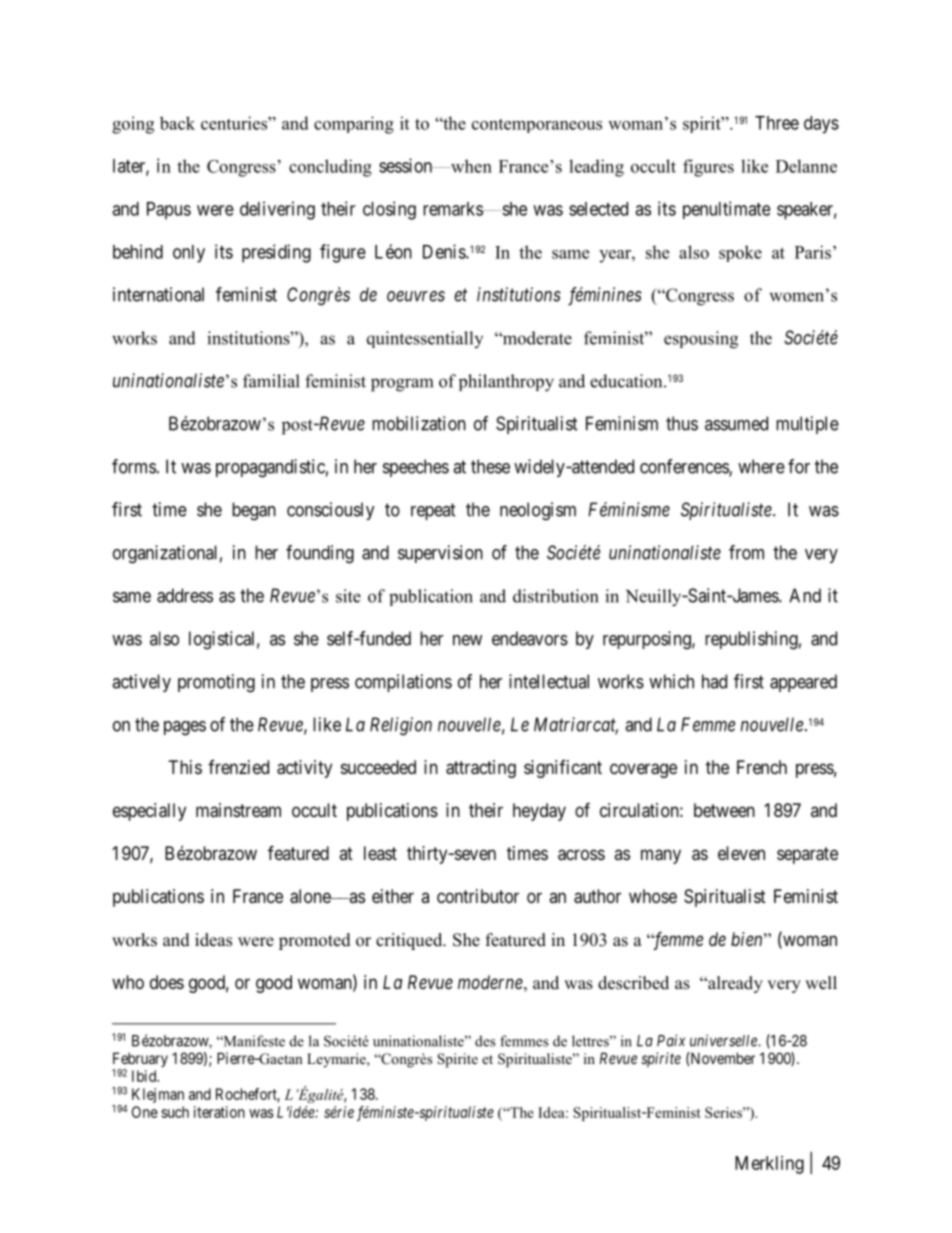  What do you see at coordinates (777, 123) in the screenshot?
I see `Three` at bounding box center [777, 123].
